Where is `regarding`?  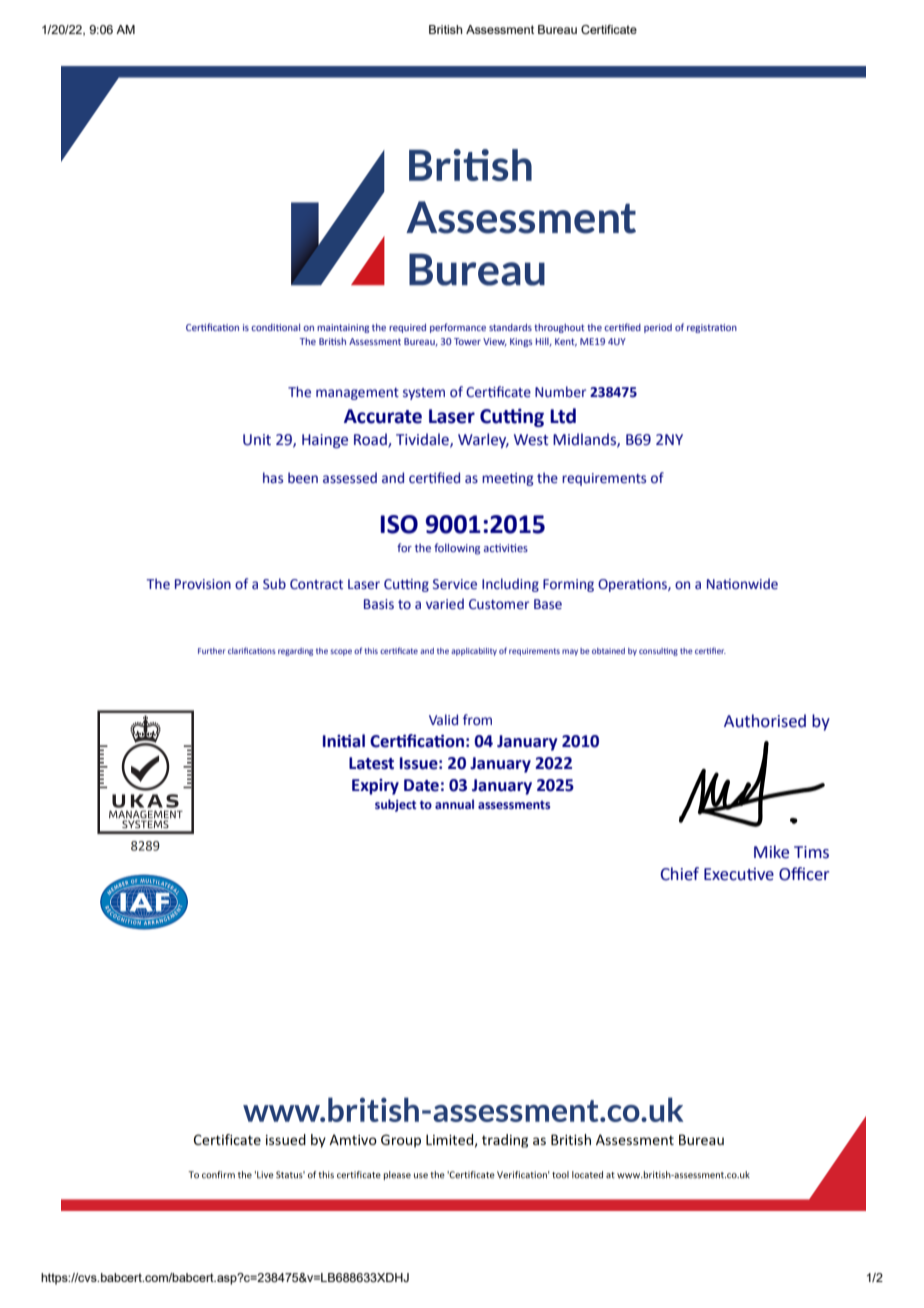 regarding is located at coordinates (295, 652).
